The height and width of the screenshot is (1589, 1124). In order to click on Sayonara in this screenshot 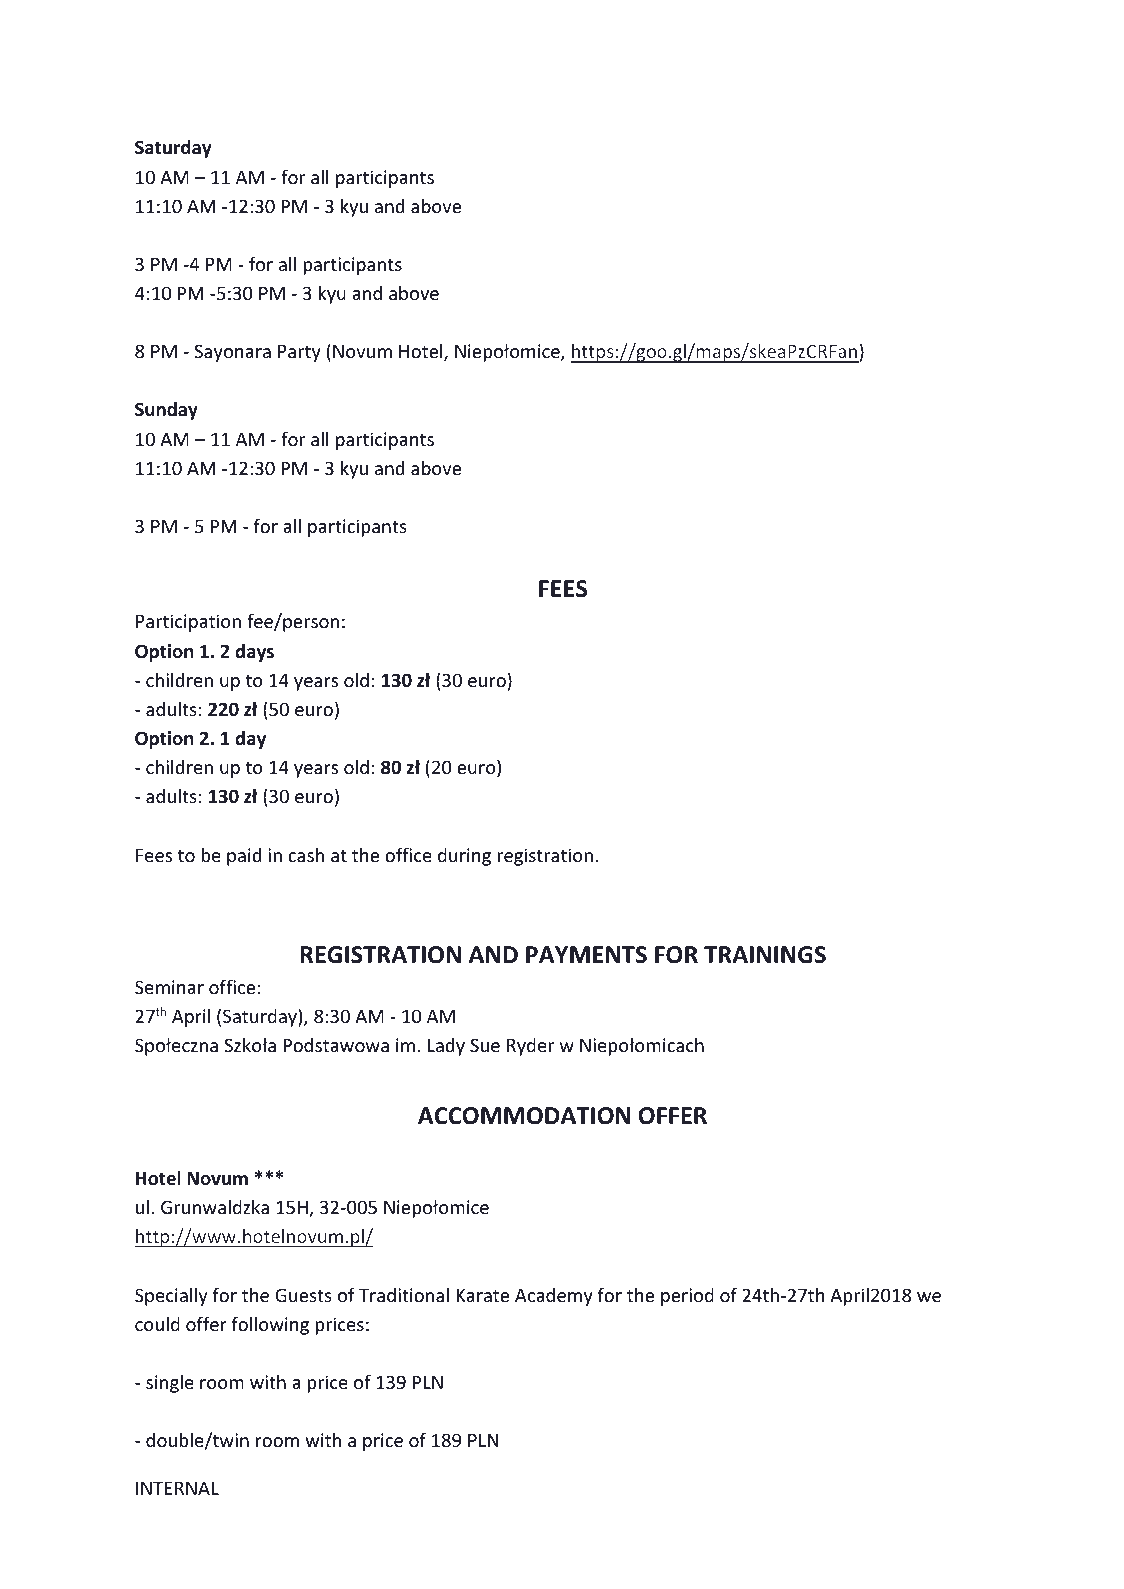, I will do `click(232, 353)`.
